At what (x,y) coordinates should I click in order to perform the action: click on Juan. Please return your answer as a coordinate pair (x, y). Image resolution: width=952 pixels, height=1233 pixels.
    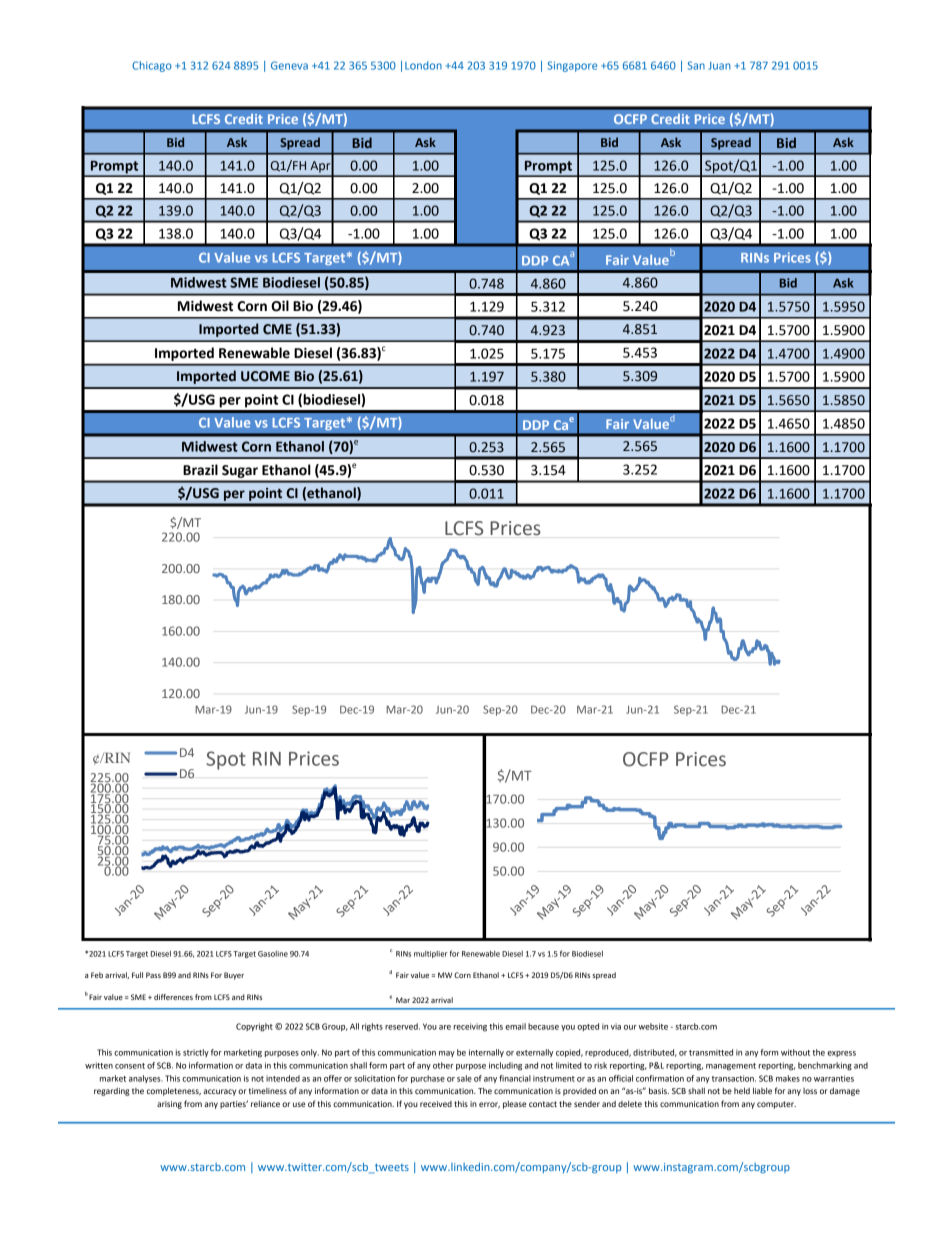
    Looking at the image, I should click on (720, 66).
